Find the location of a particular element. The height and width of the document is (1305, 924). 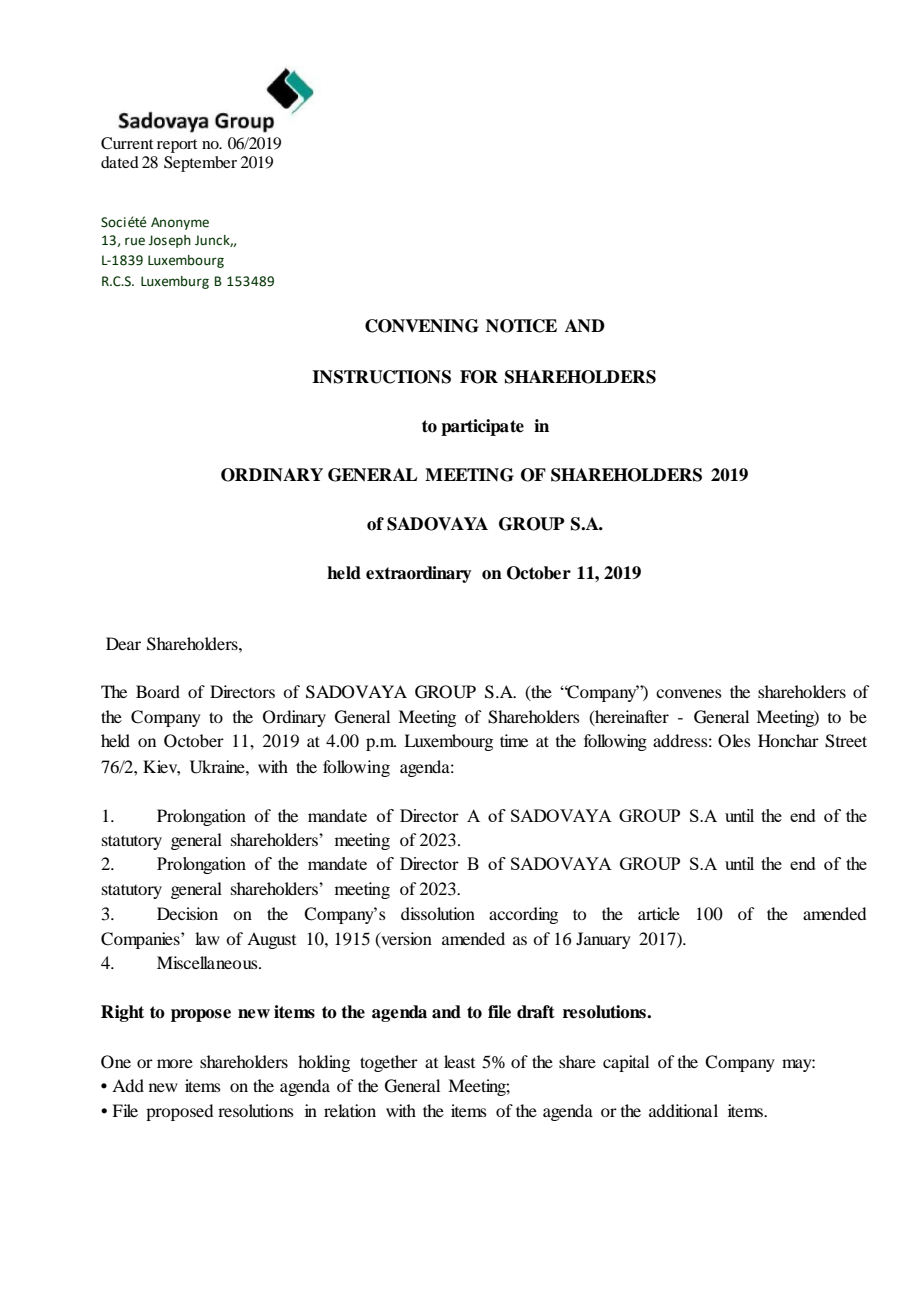

Dear is located at coordinates (123, 643).
